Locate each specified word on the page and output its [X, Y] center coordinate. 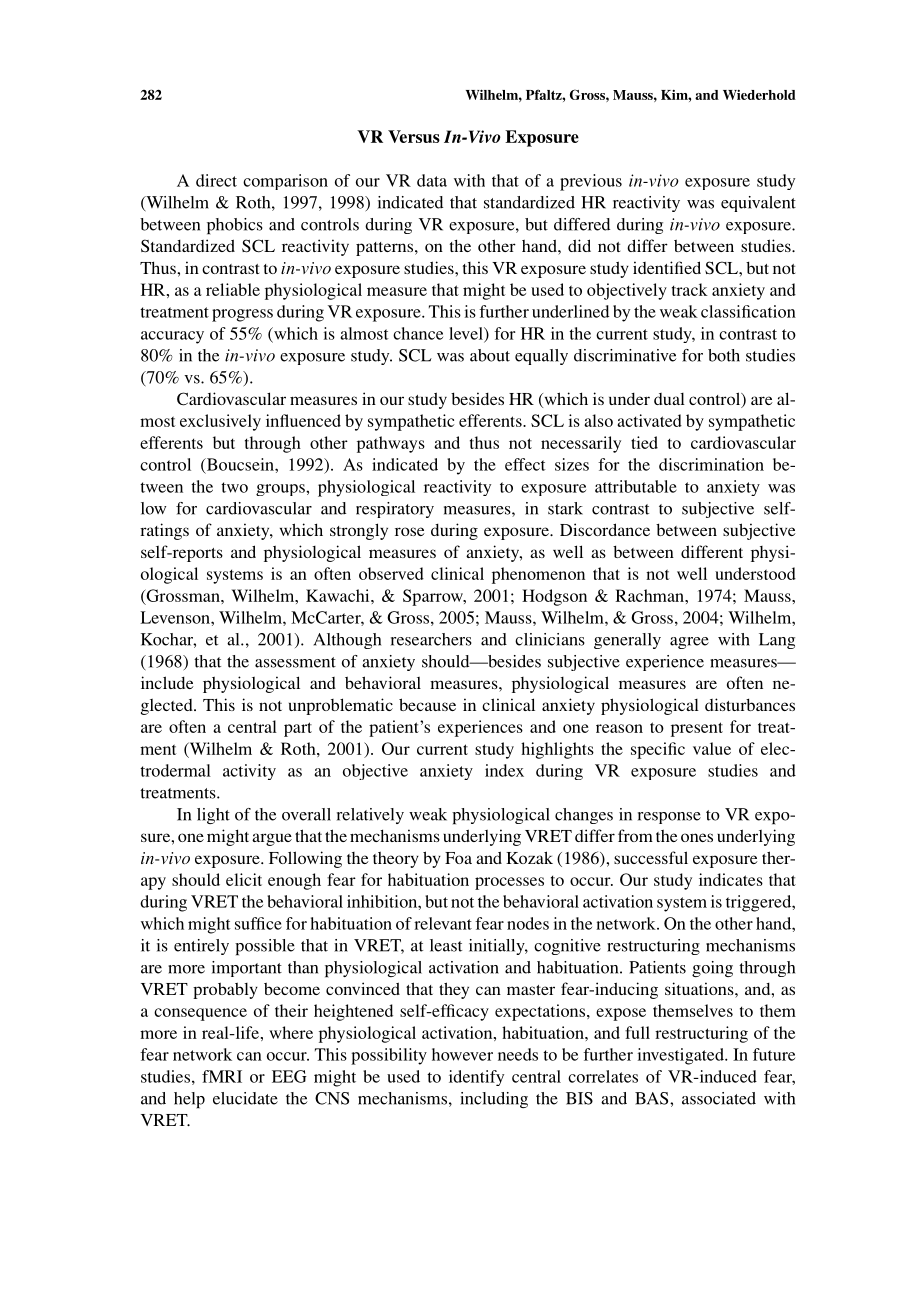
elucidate [245, 1098]
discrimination [711, 464]
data [432, 180]
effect [525, 464]
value [712, 748]
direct [216, 180]
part [298, 729]
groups [281, 490]
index [504, 770]
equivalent [758, 204]
